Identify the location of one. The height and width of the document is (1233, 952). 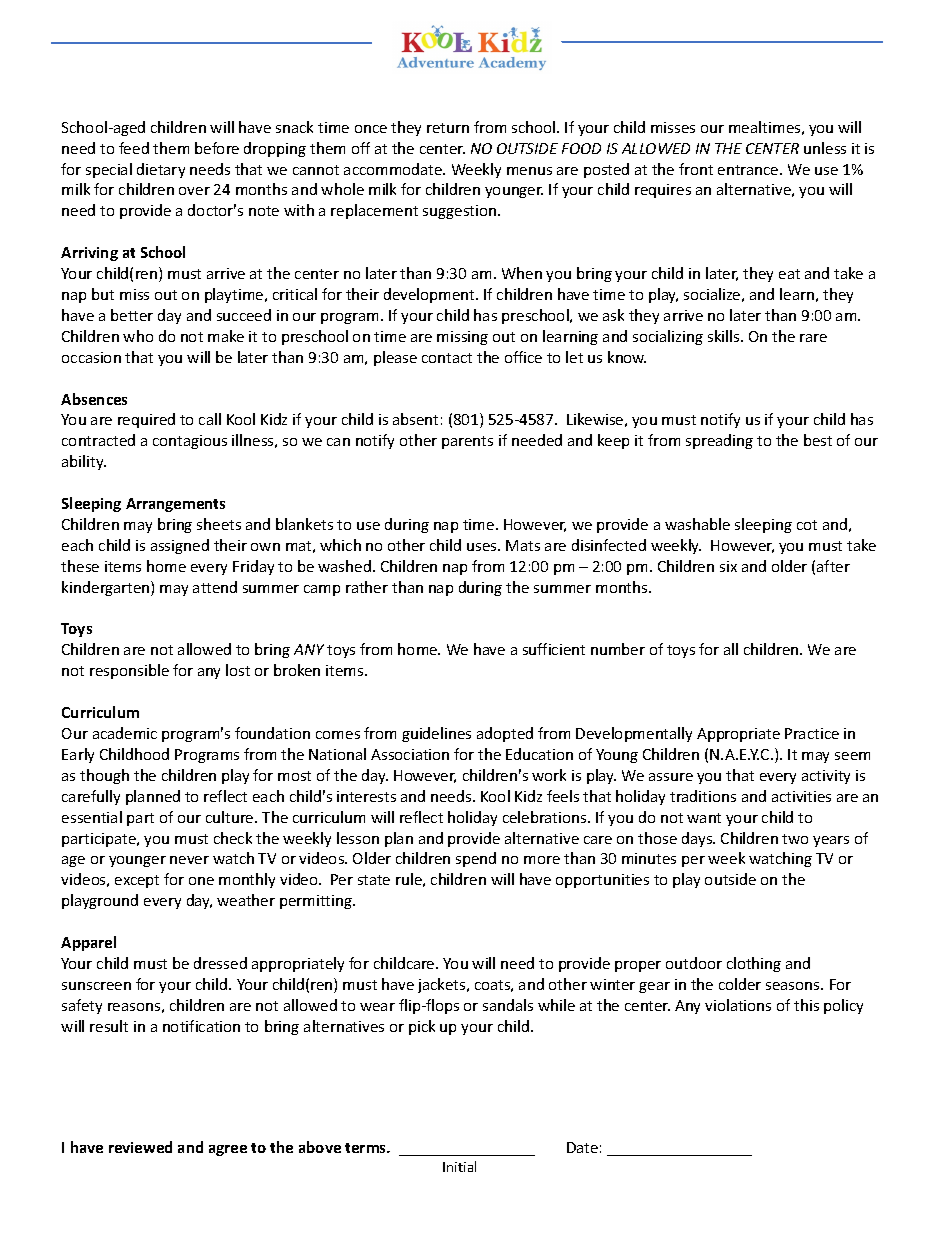
(201, 881).
